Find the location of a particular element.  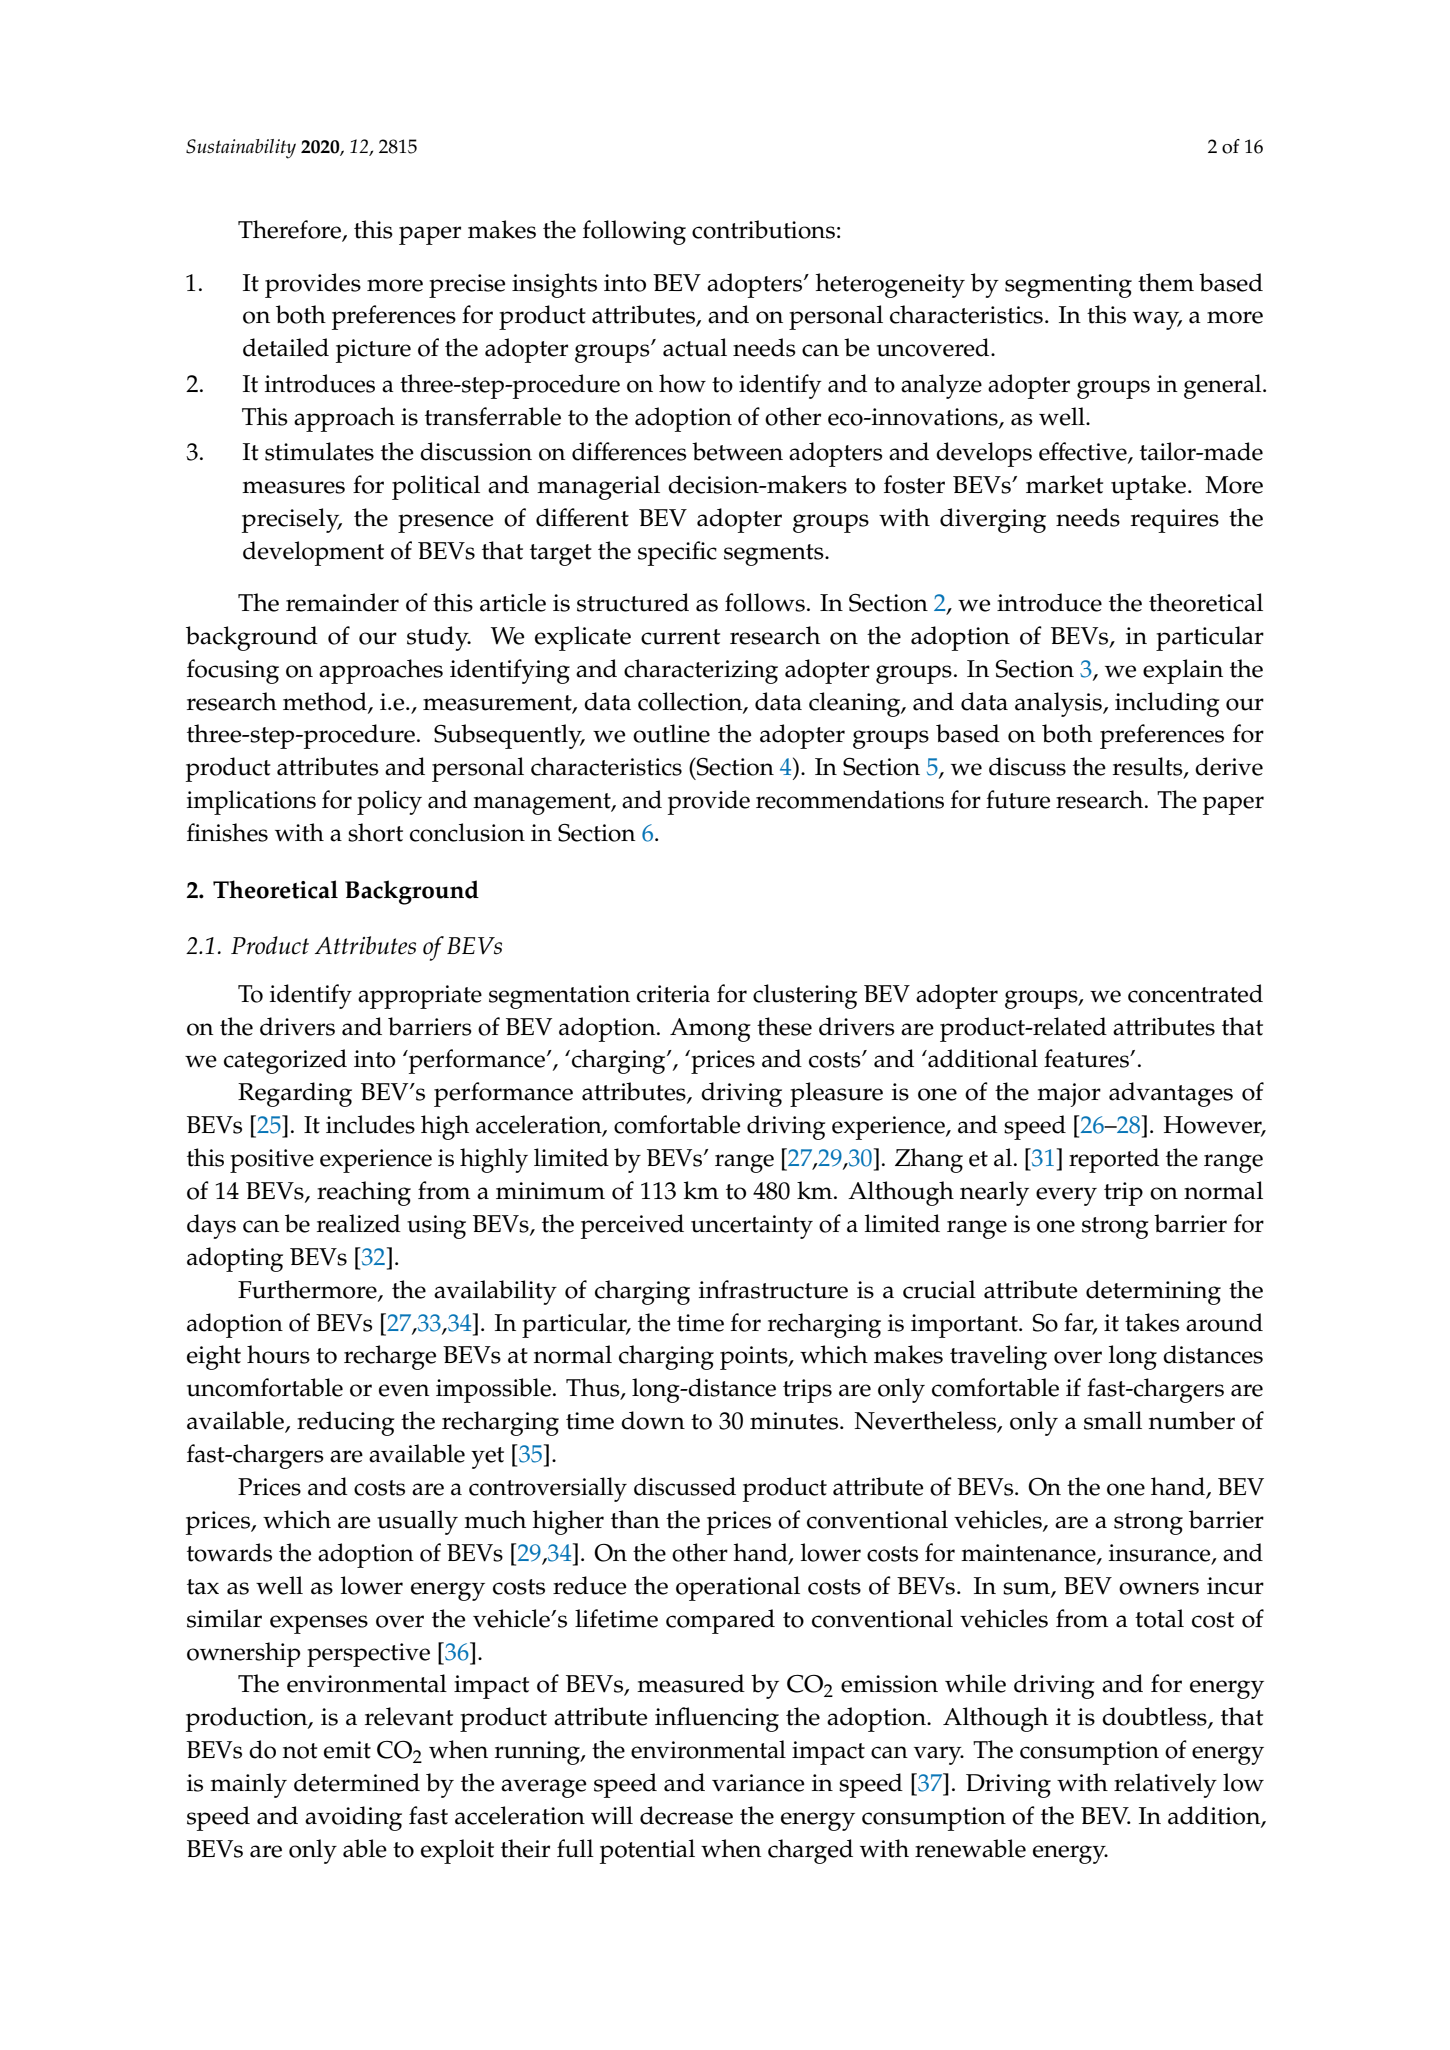

features is located at coordinates (1087, 1058).
